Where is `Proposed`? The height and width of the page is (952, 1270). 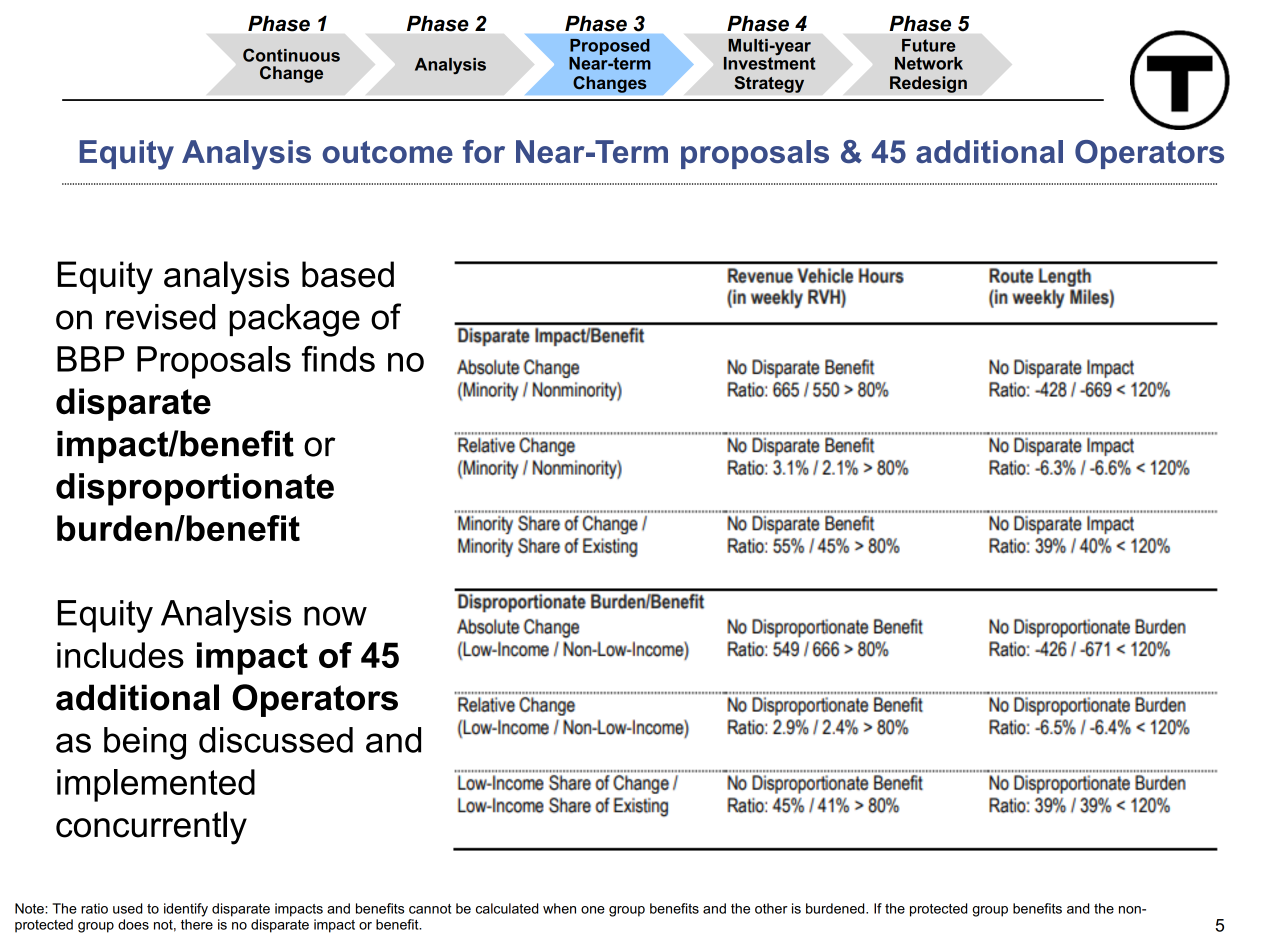
Proposed is located at coordinates (609, 48).
